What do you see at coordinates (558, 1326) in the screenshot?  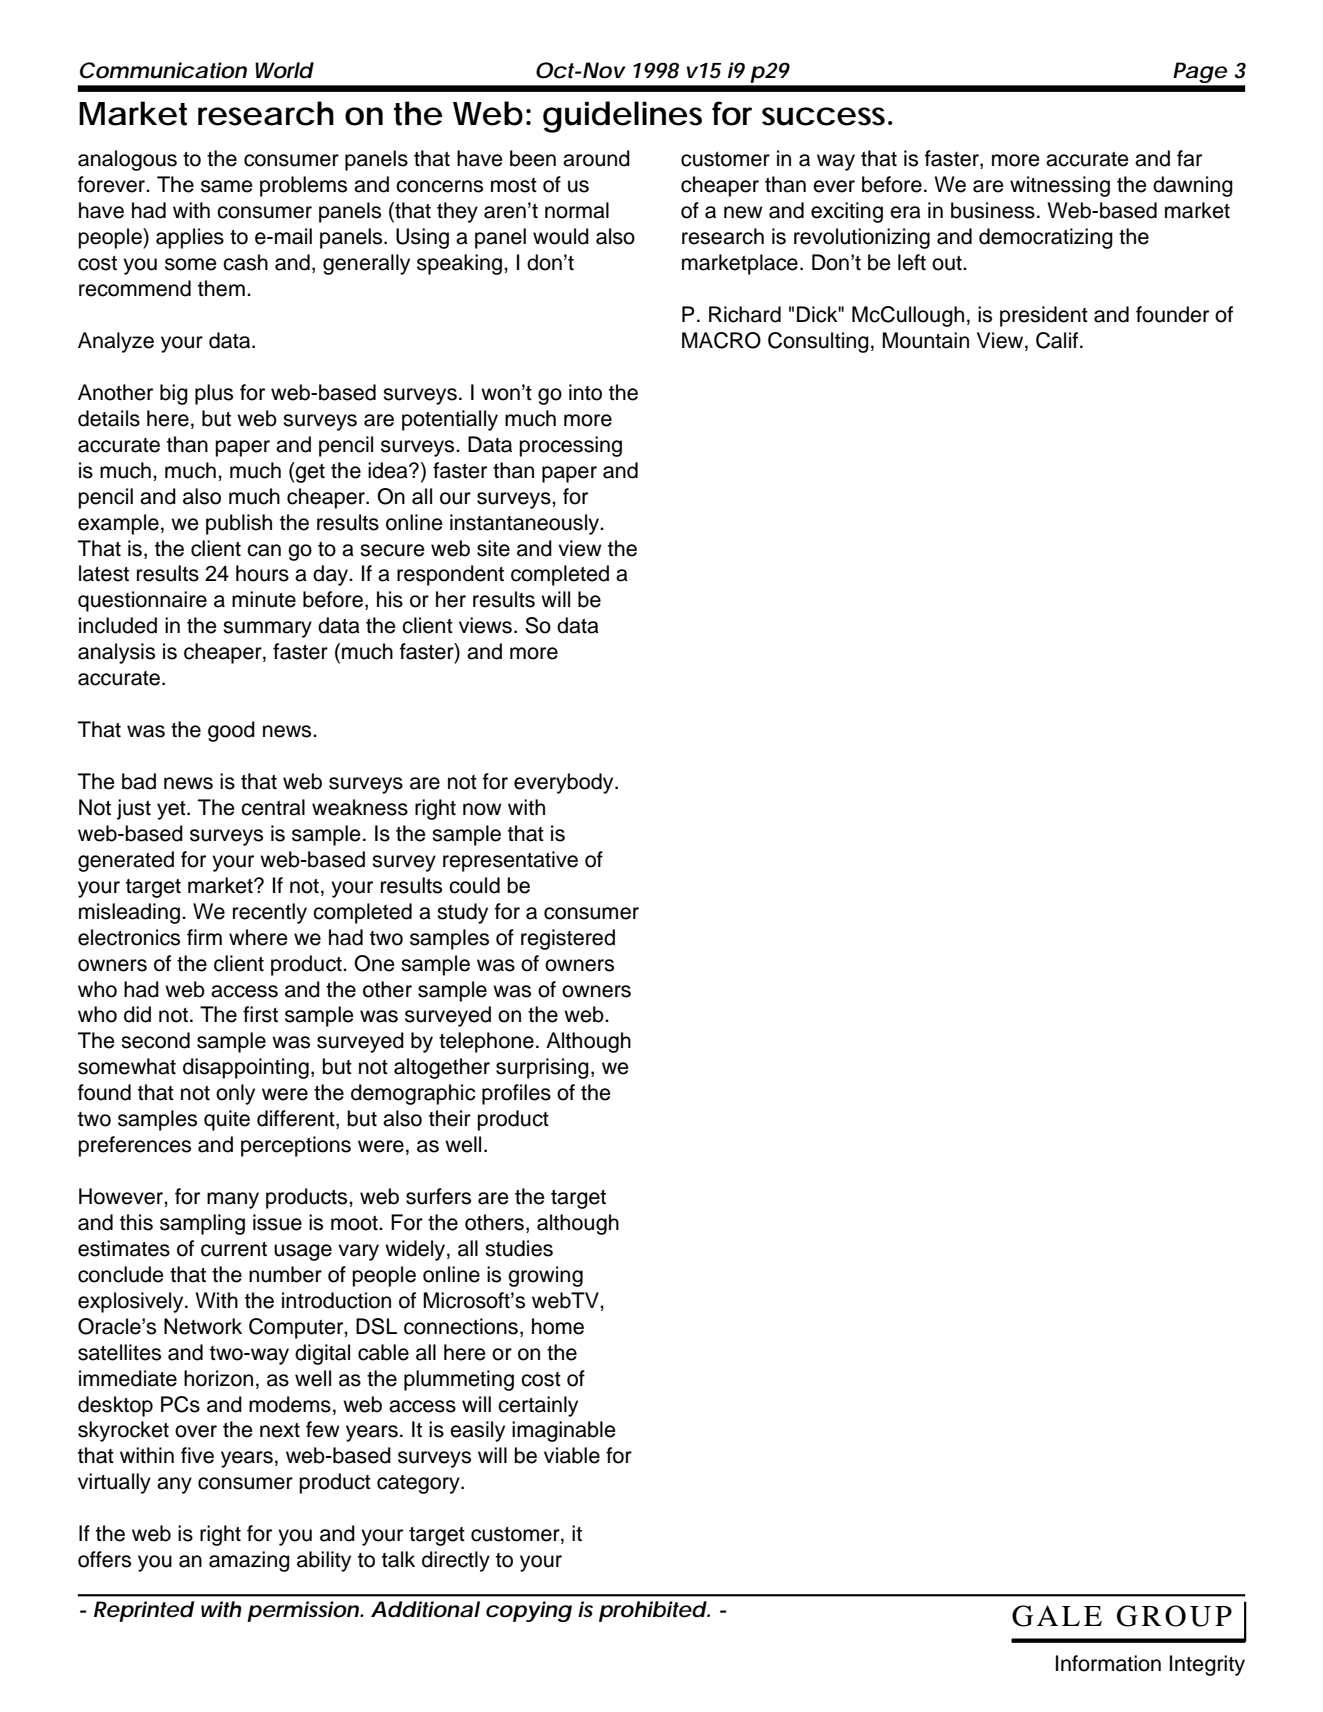 I see `home` at bounding box center [558, 1326].
